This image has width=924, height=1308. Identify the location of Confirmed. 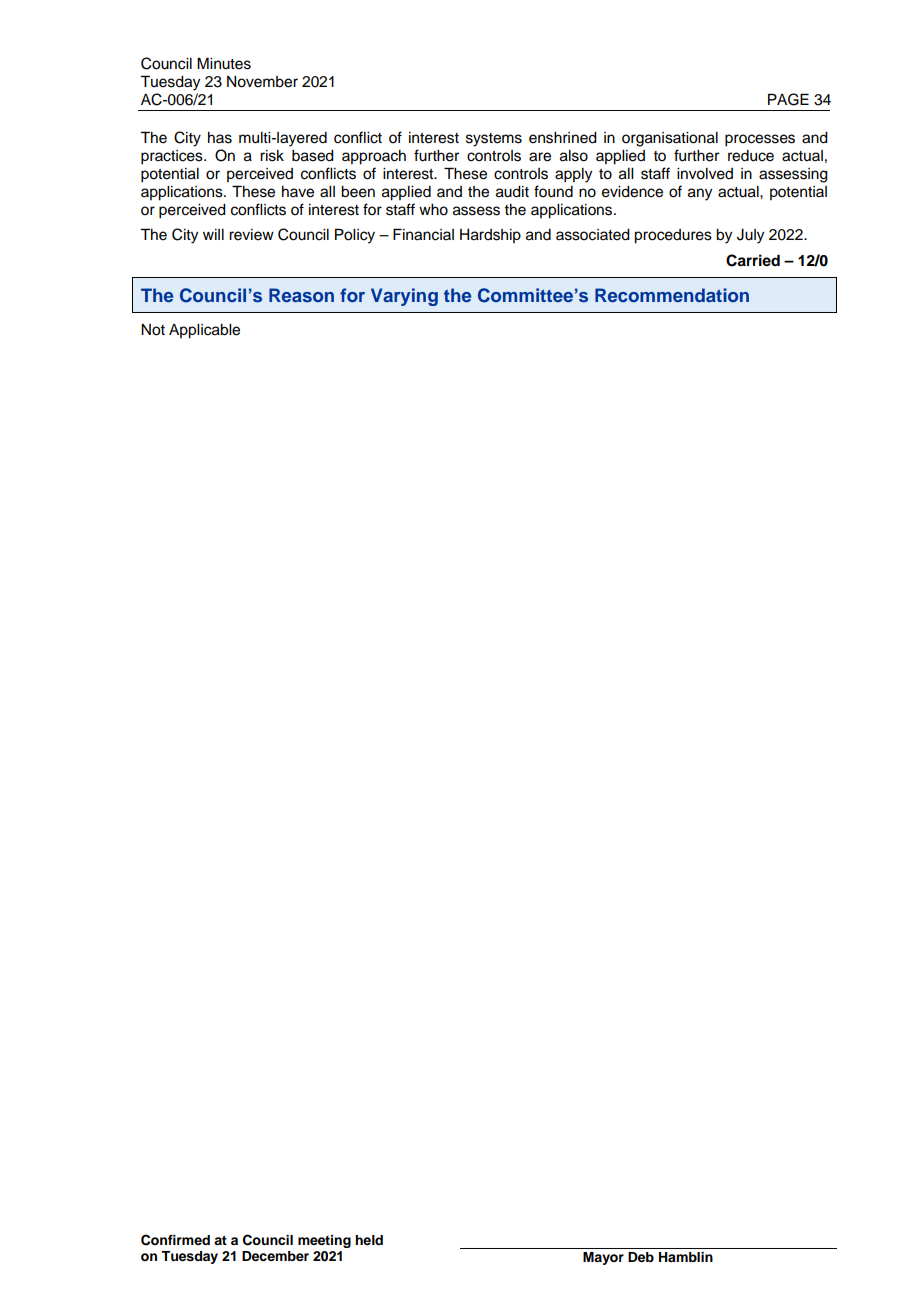
(175, 1240).
